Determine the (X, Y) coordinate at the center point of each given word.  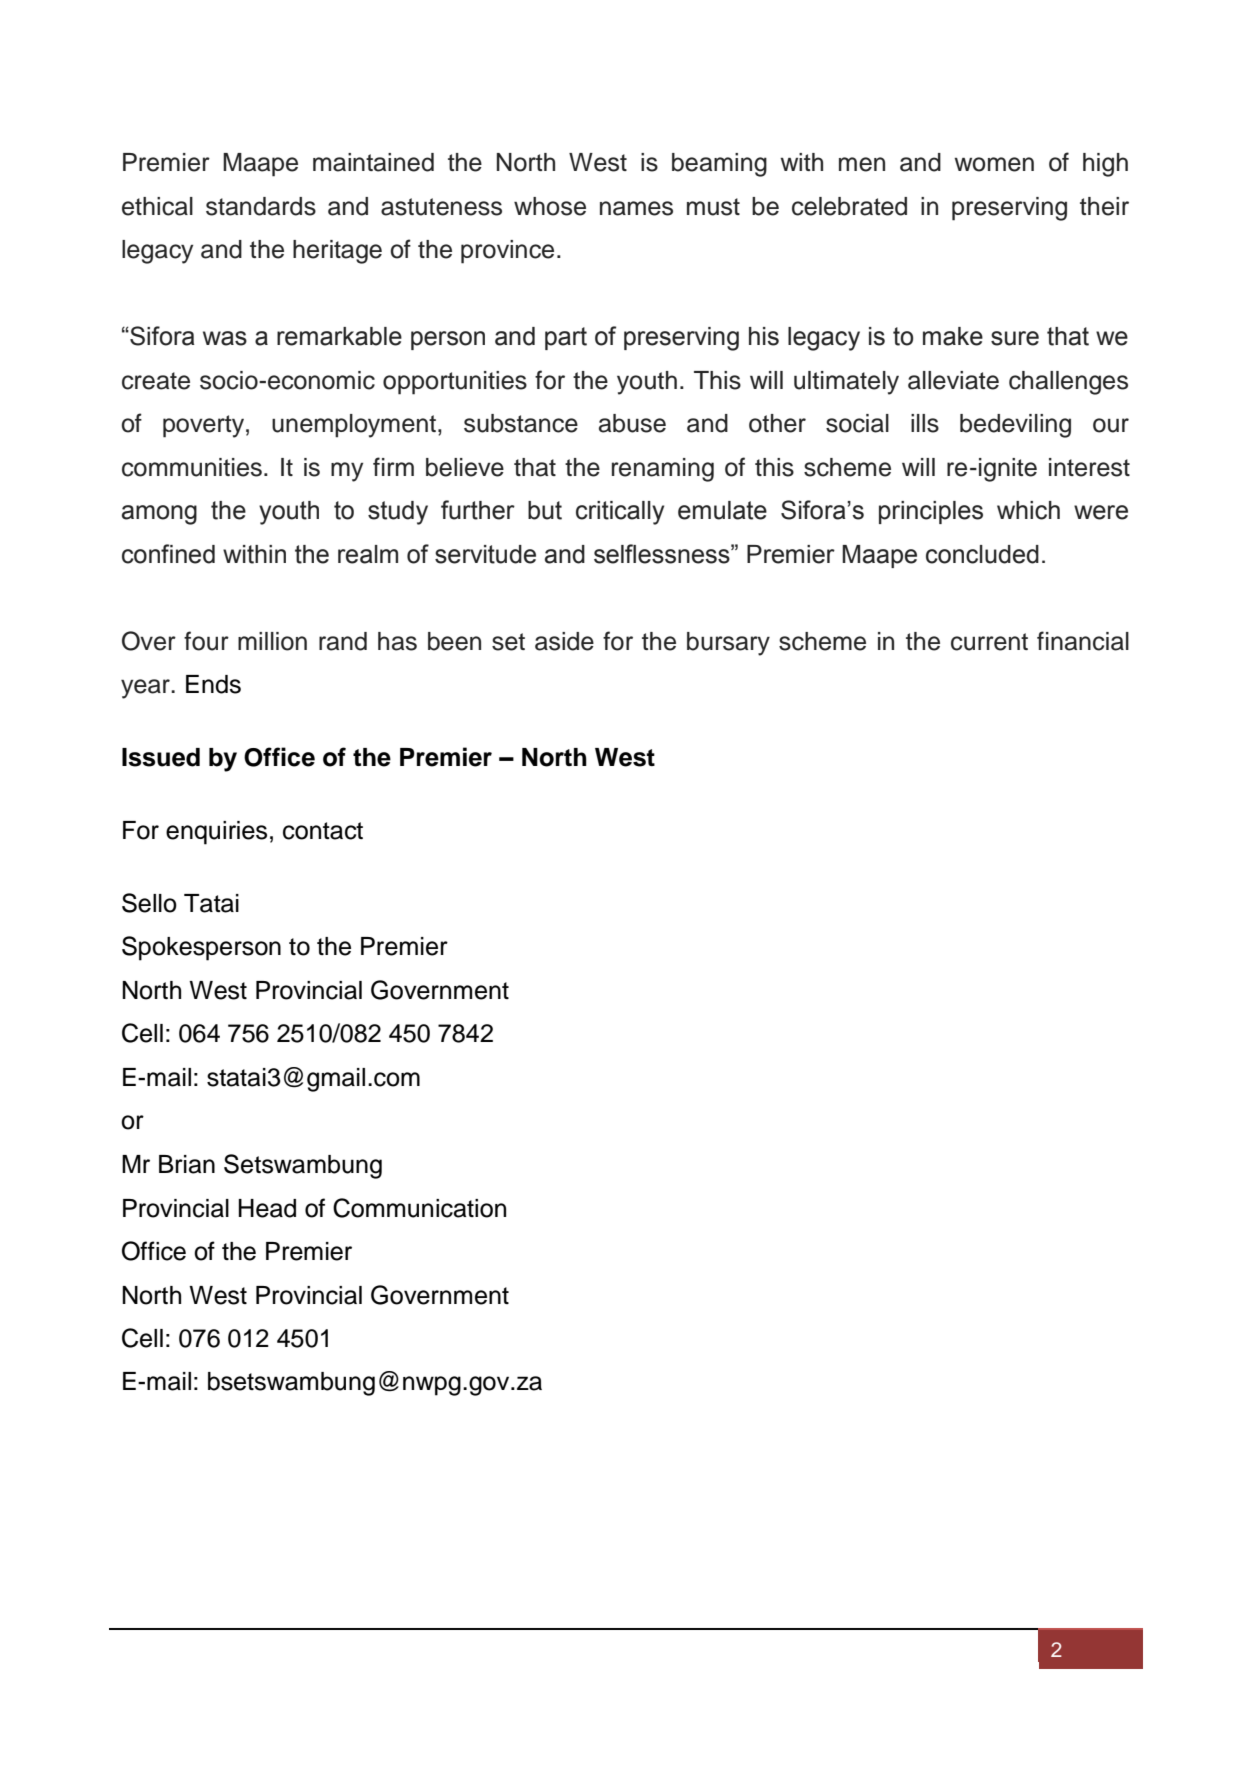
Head (267, 1208)
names (636, 208)
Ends (213, 684)
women (994, 164)
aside (564, 641)
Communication (419, 1208)
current (989, 642)
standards (261, 206)
